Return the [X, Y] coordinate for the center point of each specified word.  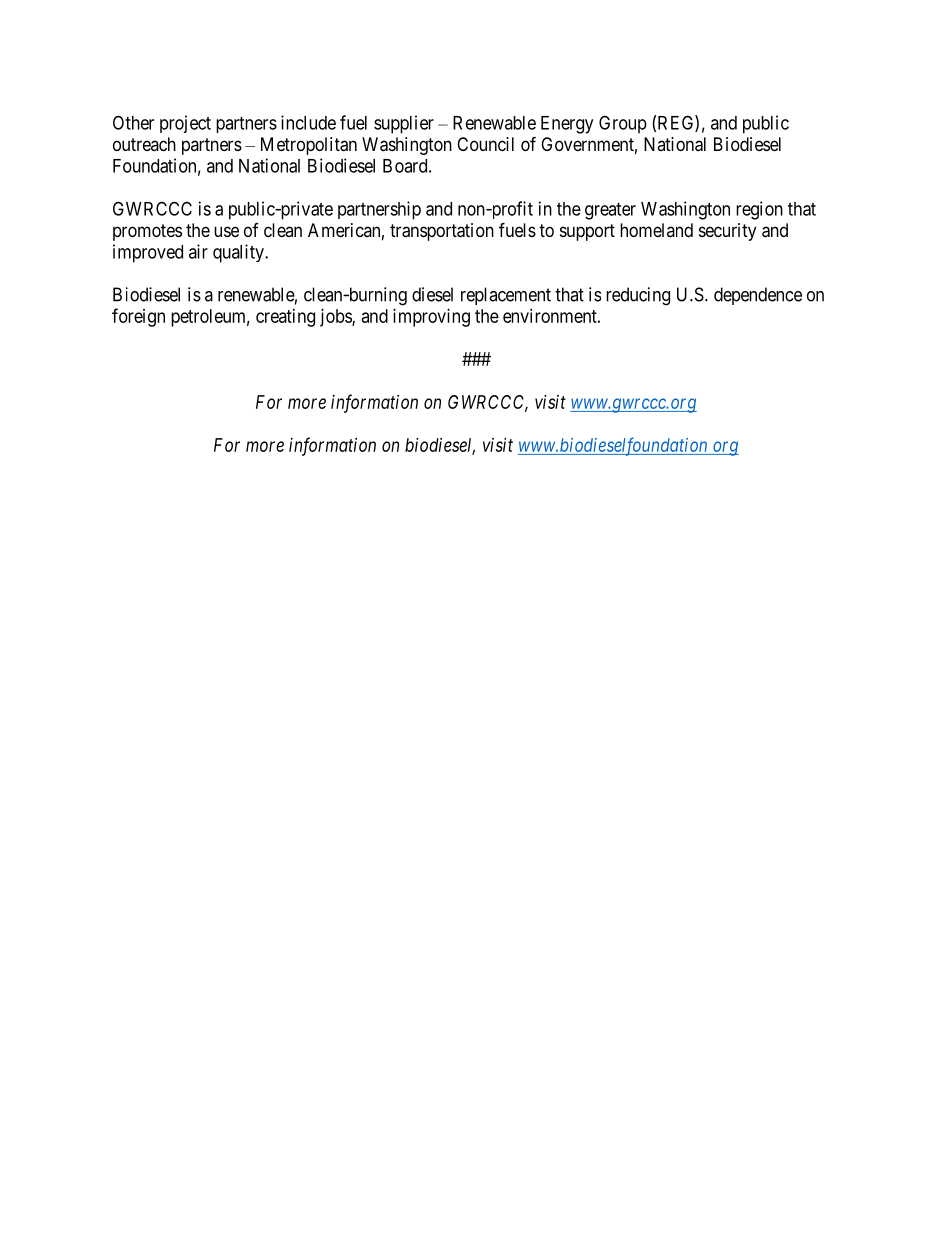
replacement [506, 296]
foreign [138, 317]
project [185, 124]
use [226, 231]
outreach [144, 144]
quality [239, 253]
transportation [442, 232]
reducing [638, 296]
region [759, 210]
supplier [404, 124]
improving [431, 318]
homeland [656, 230]
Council [485, 144]
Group [623, 124]
